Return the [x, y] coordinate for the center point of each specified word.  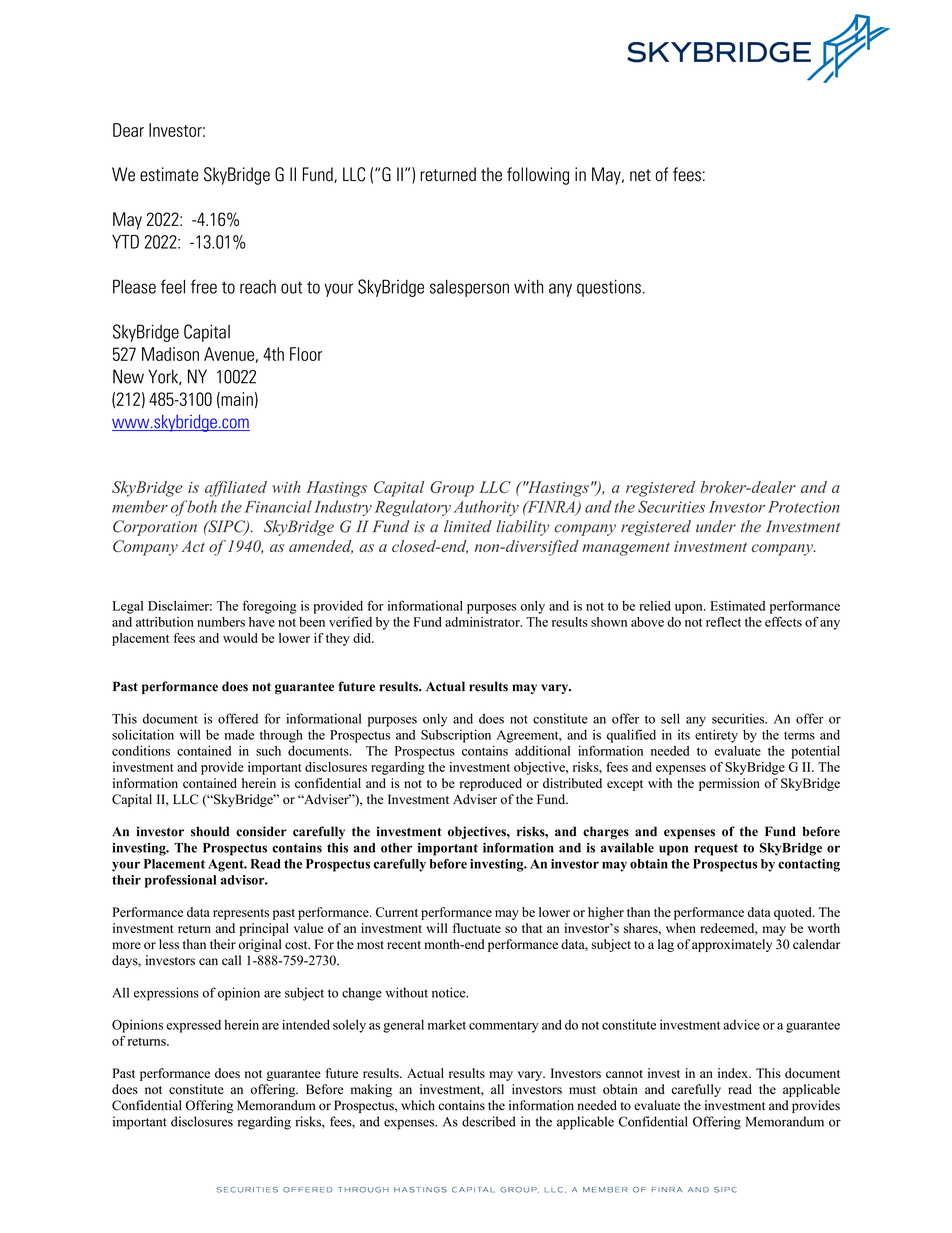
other [396, 848]
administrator [483, 622]
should [210, 831]
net [640, 175]
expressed [193, 1026]
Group [452, 489]
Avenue [229, 354]
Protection [804, 507]
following [538, 176]
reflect [723, 621]
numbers [221, 622]
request [716, 850]
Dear [128, 130]
